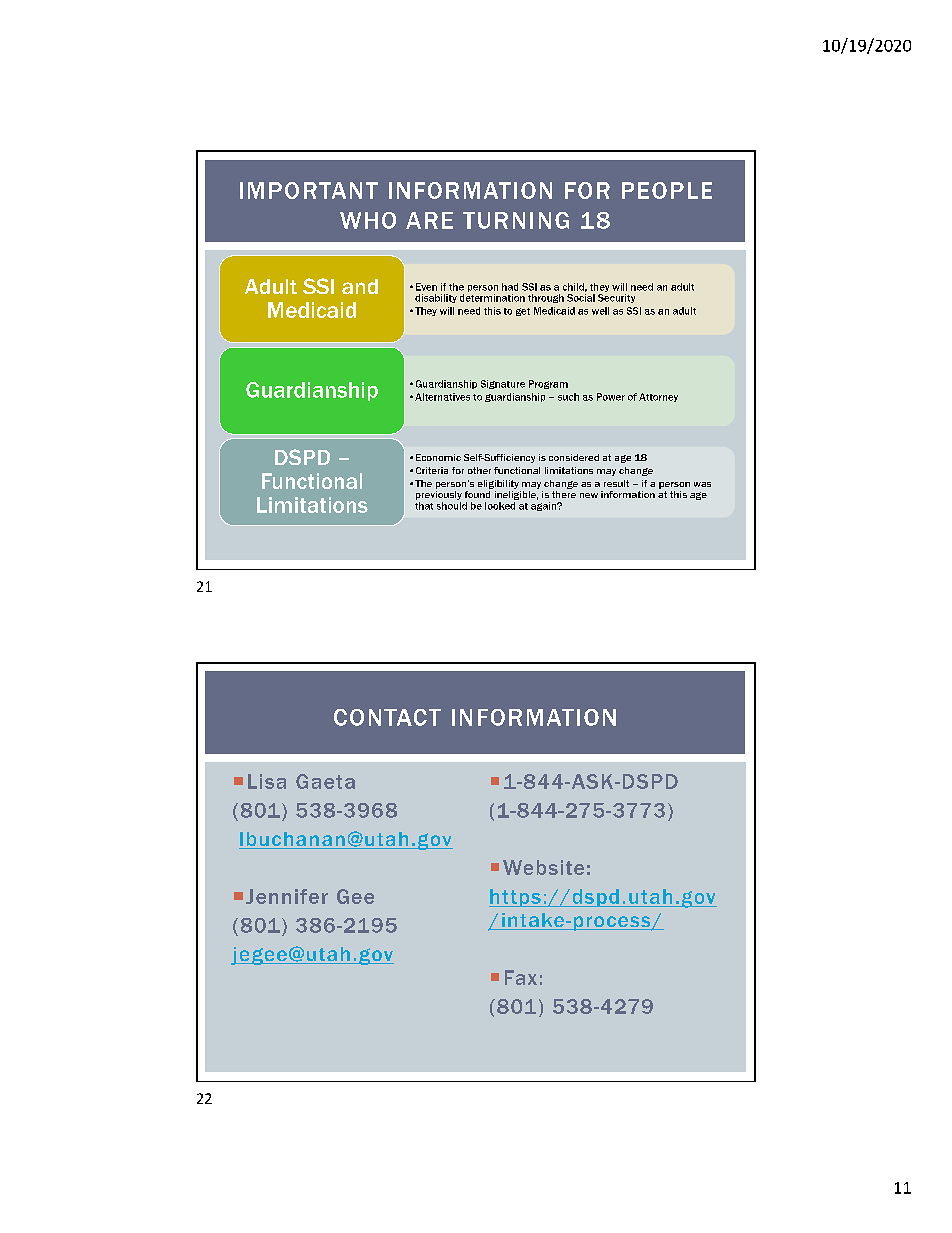  Describe the element at coordinates (432, 470) in the screenshot. I see `Criteria` at that location.
